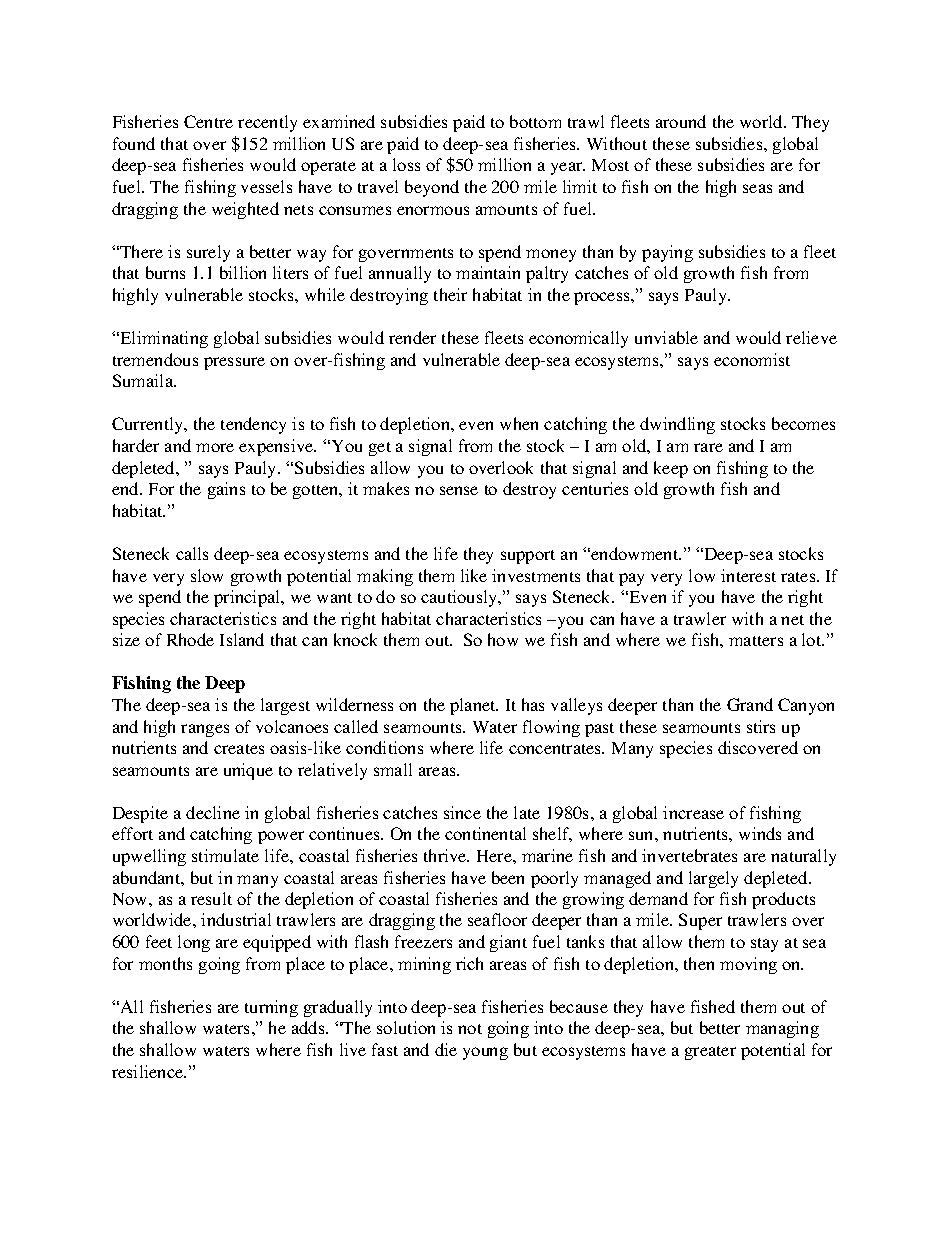 The image size is (952, 1233). What do you see at coordinates (748, 575) in the document?
I see `interest` at bounding box center [748, 575].
